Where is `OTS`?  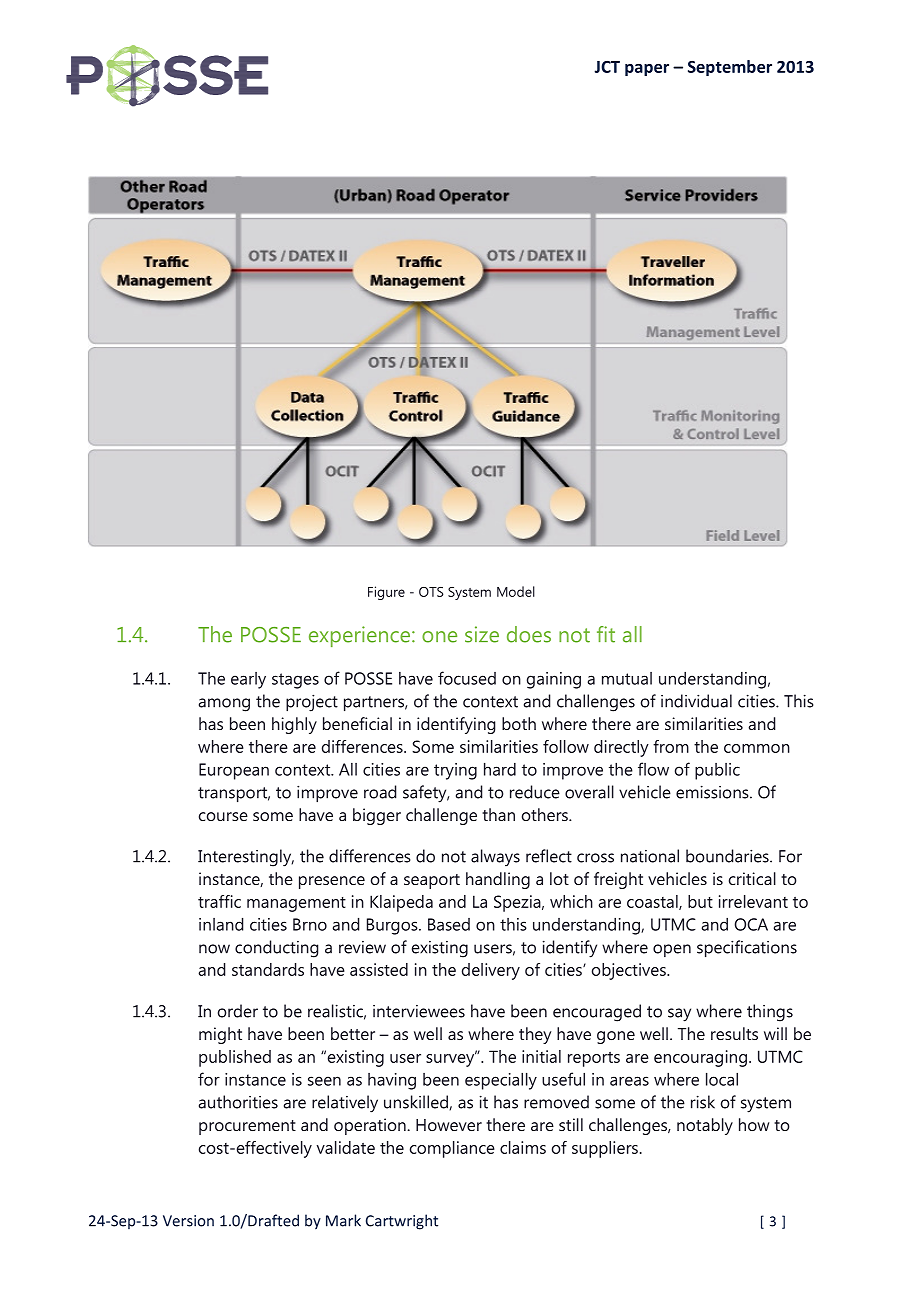 OTS is located at coordinates (431, 592).
